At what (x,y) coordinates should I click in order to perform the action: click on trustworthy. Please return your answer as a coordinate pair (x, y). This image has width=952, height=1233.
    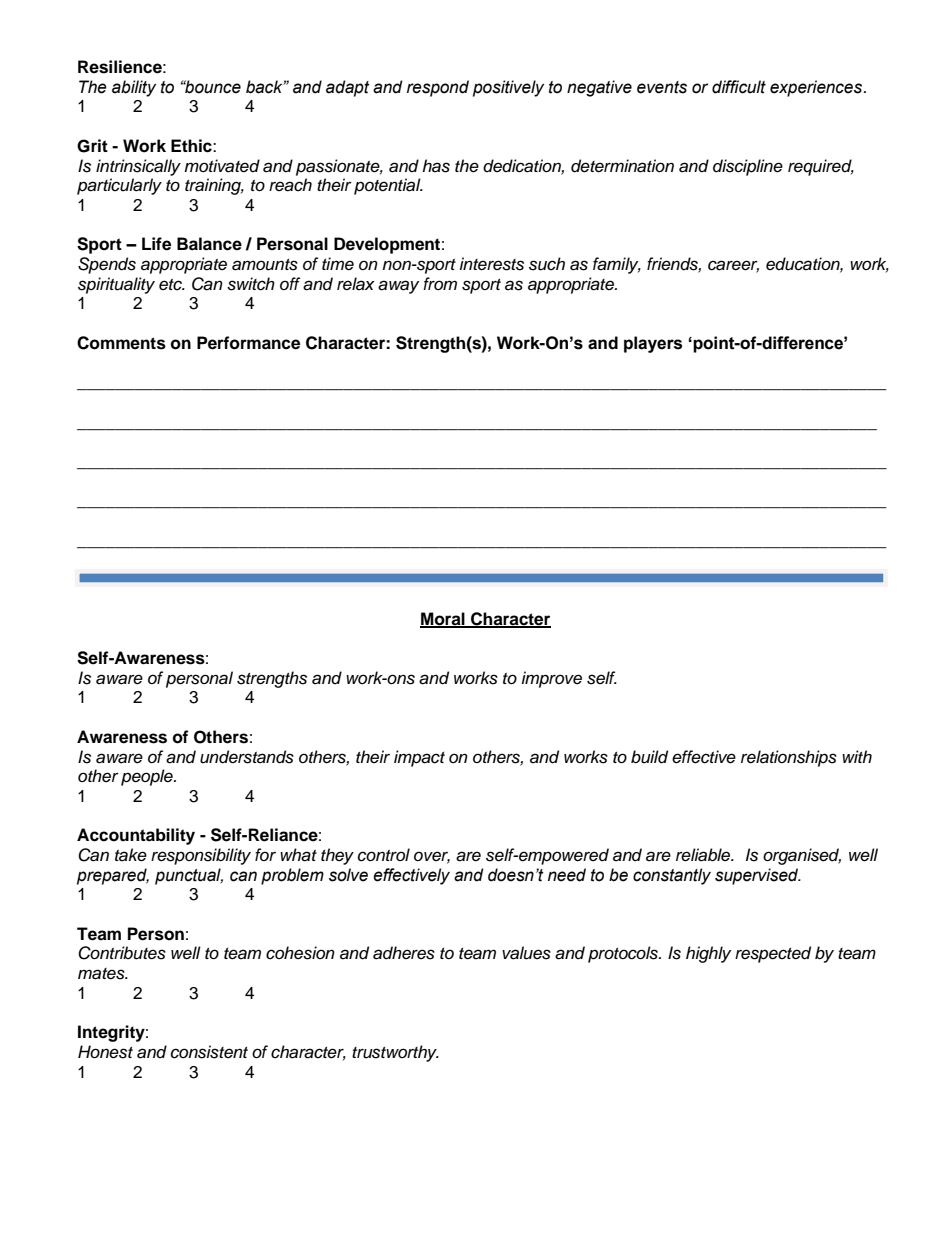
    Looking at the image, I should click on (395, 1053).
